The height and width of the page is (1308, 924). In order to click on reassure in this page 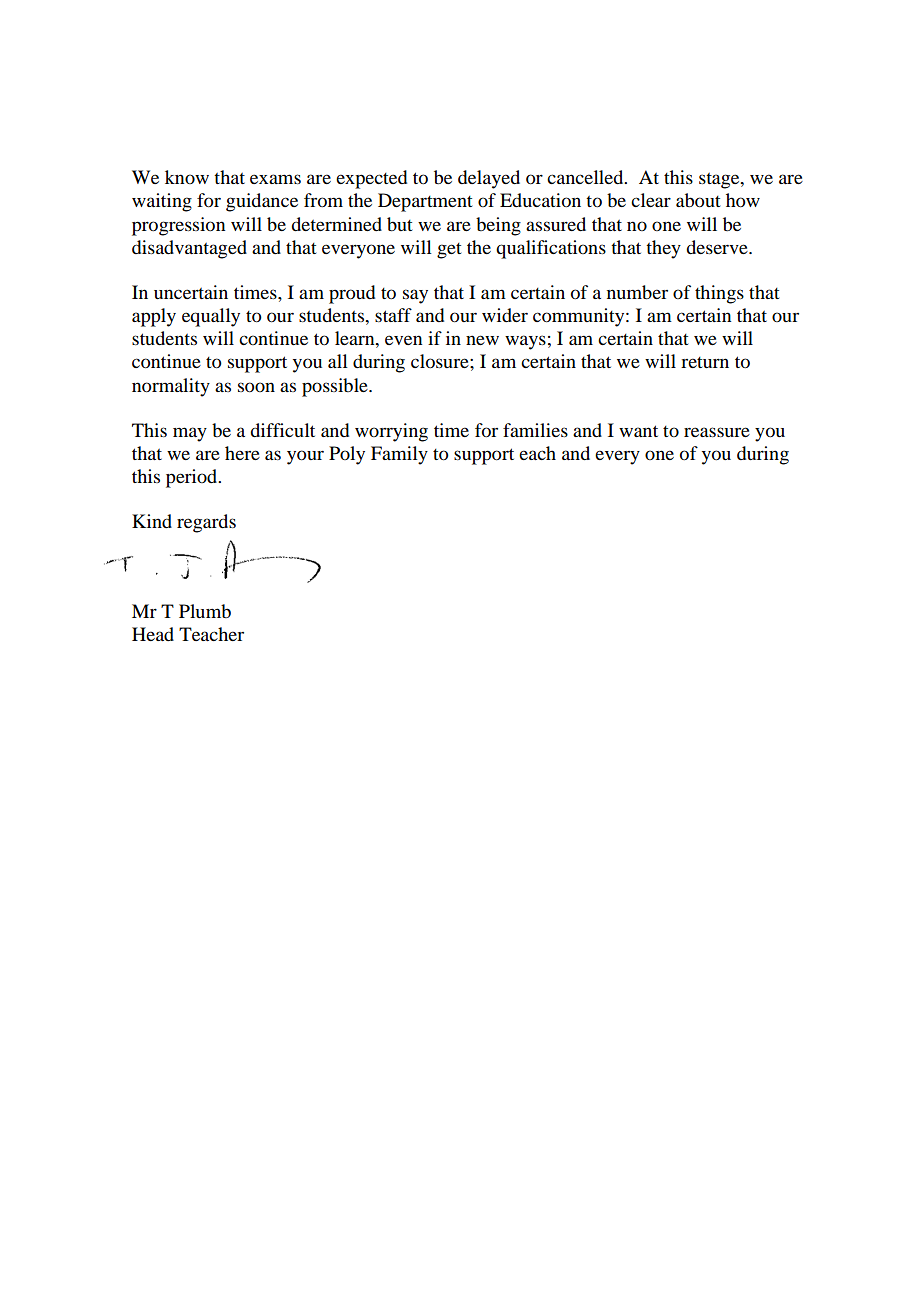, I will do `click(717, 432)`.
